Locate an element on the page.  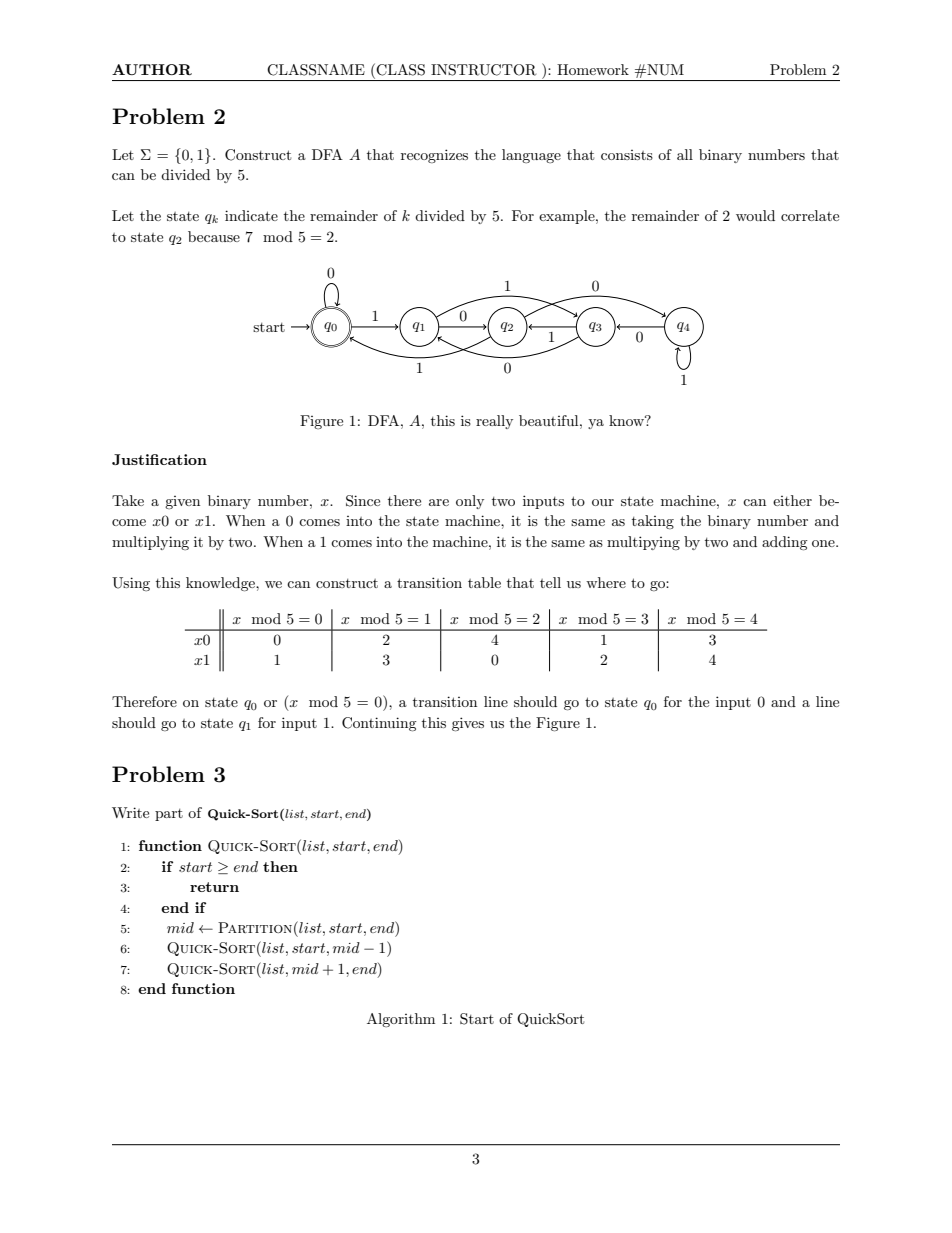
adding is located at coordinates (785, 543).
